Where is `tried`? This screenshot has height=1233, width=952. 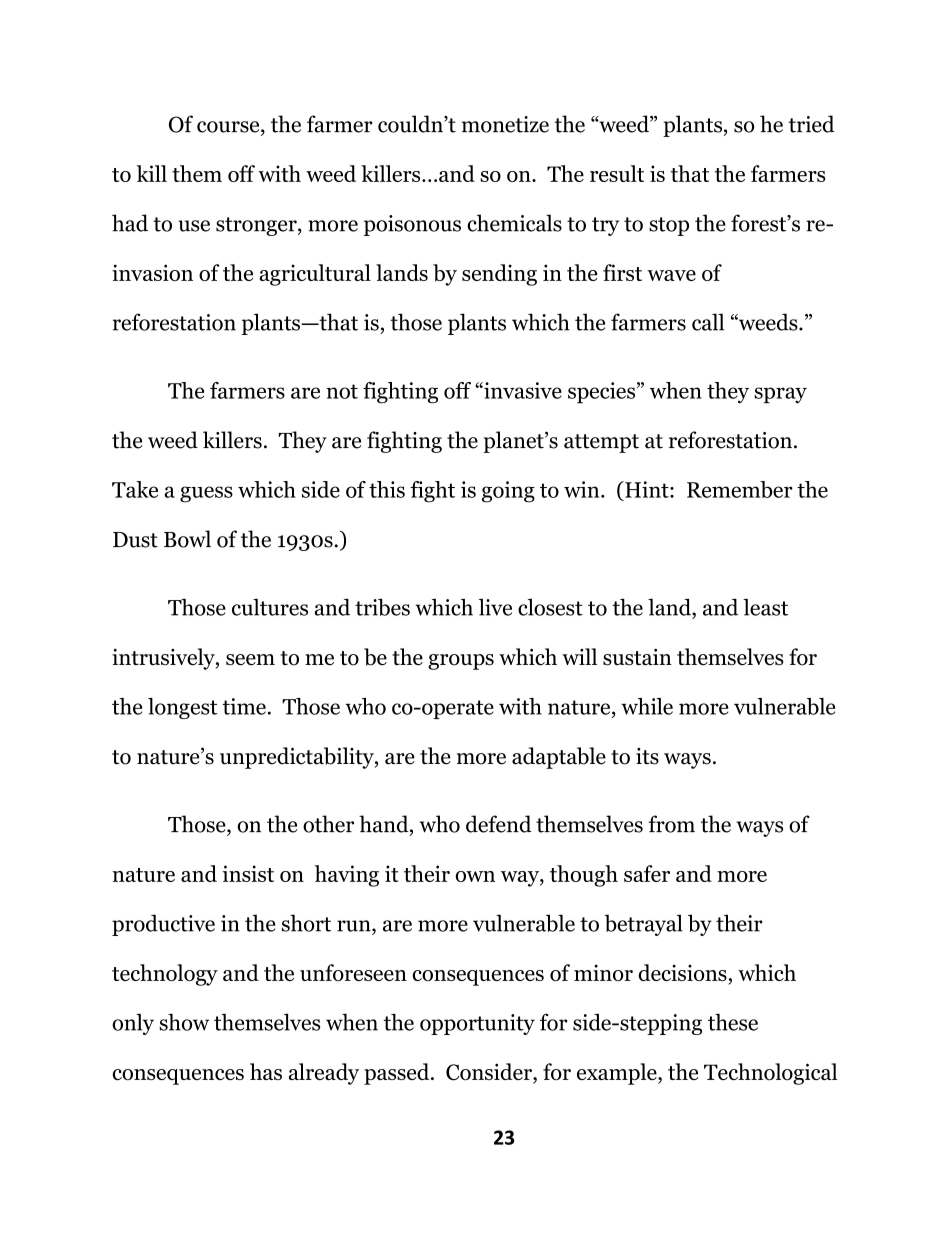
tried is located at coordinates (812, 124).
